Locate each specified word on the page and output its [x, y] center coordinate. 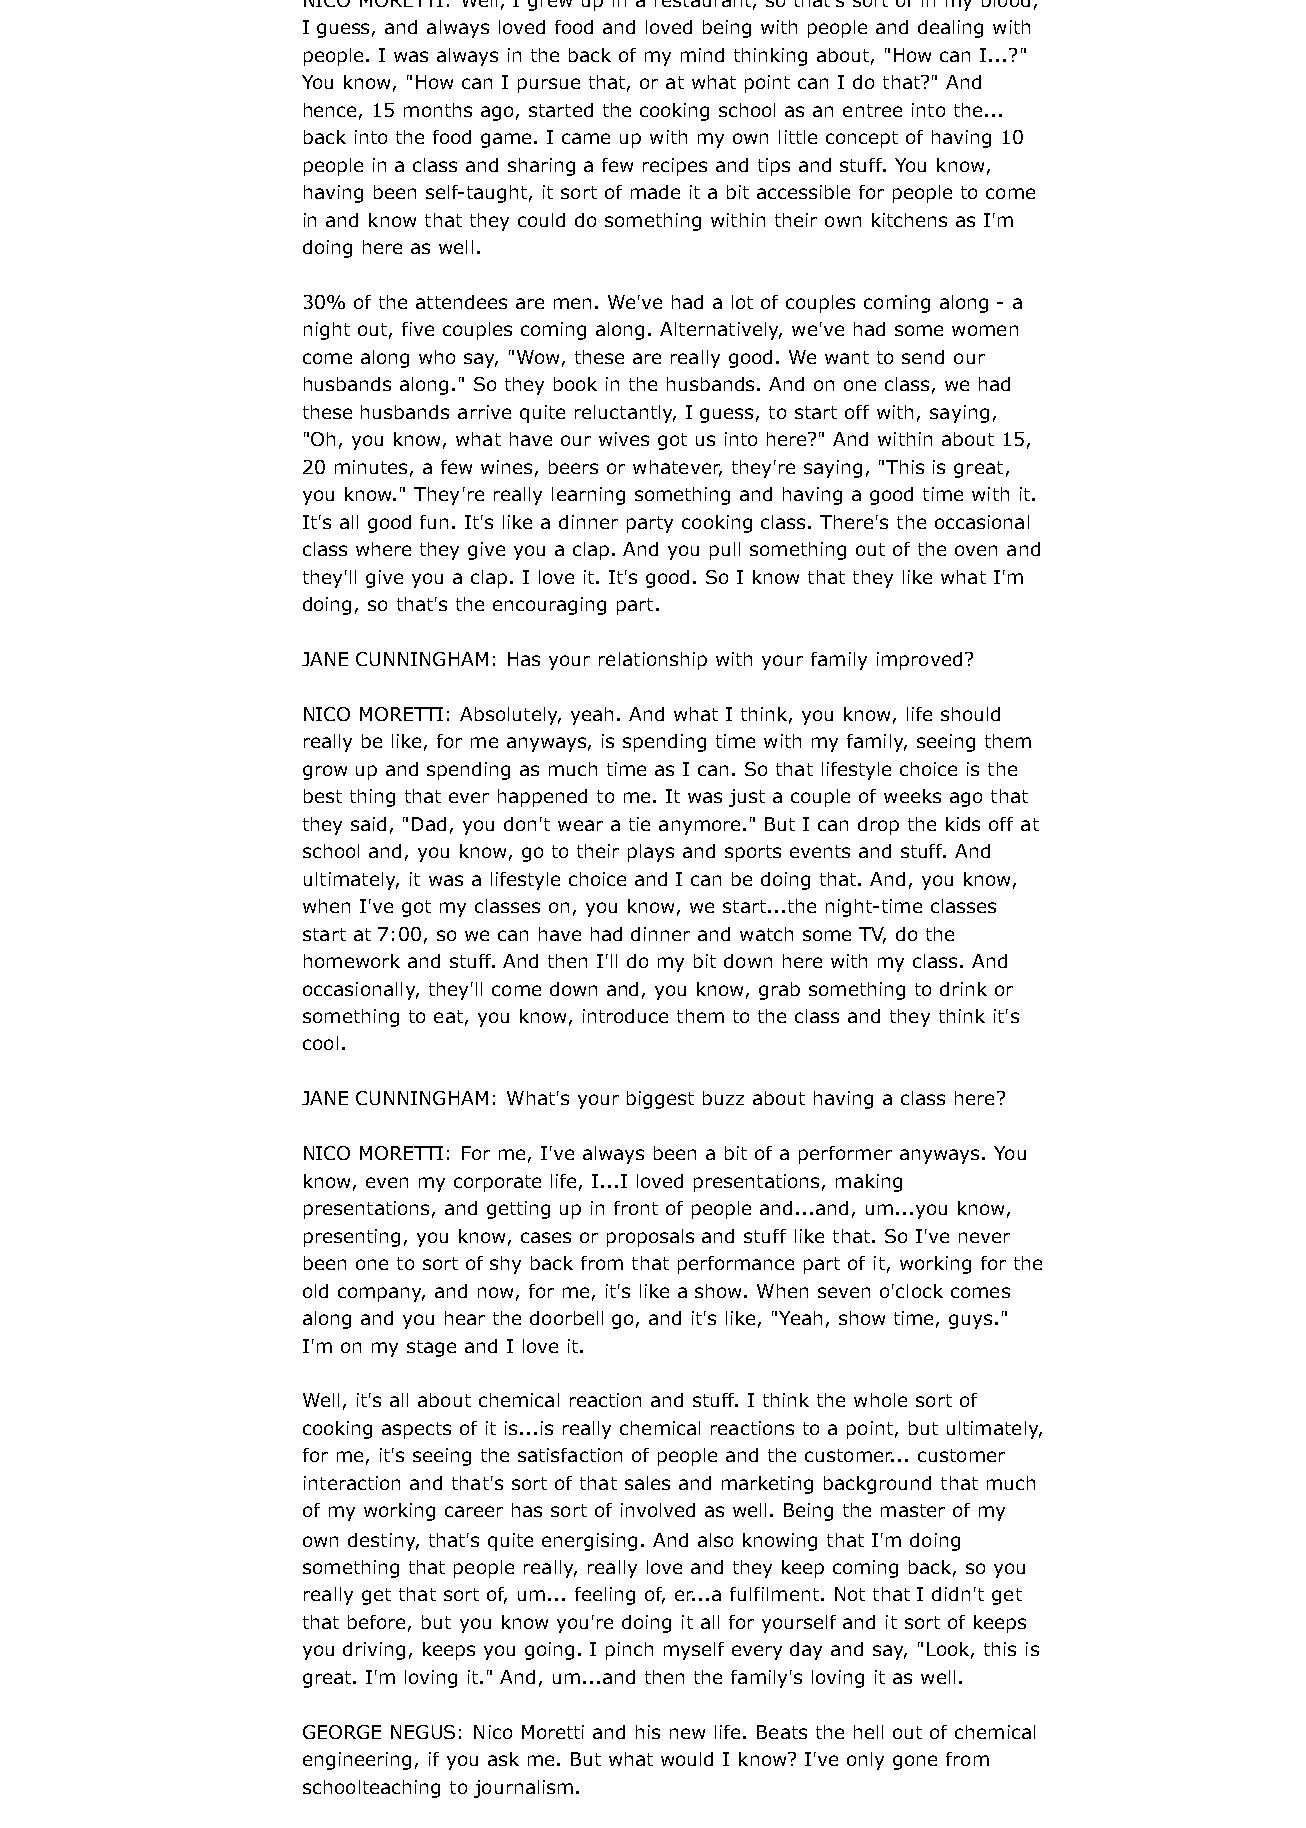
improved [919, 661]
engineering [357, 1761]
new [687, 1733]
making [869, 1183]
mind [702, 55]
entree [872, 110]
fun [434, 522]
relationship [653, 661]
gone [915, 1762]
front [636, 1208]
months [438, 110]
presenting [352, 1238]
